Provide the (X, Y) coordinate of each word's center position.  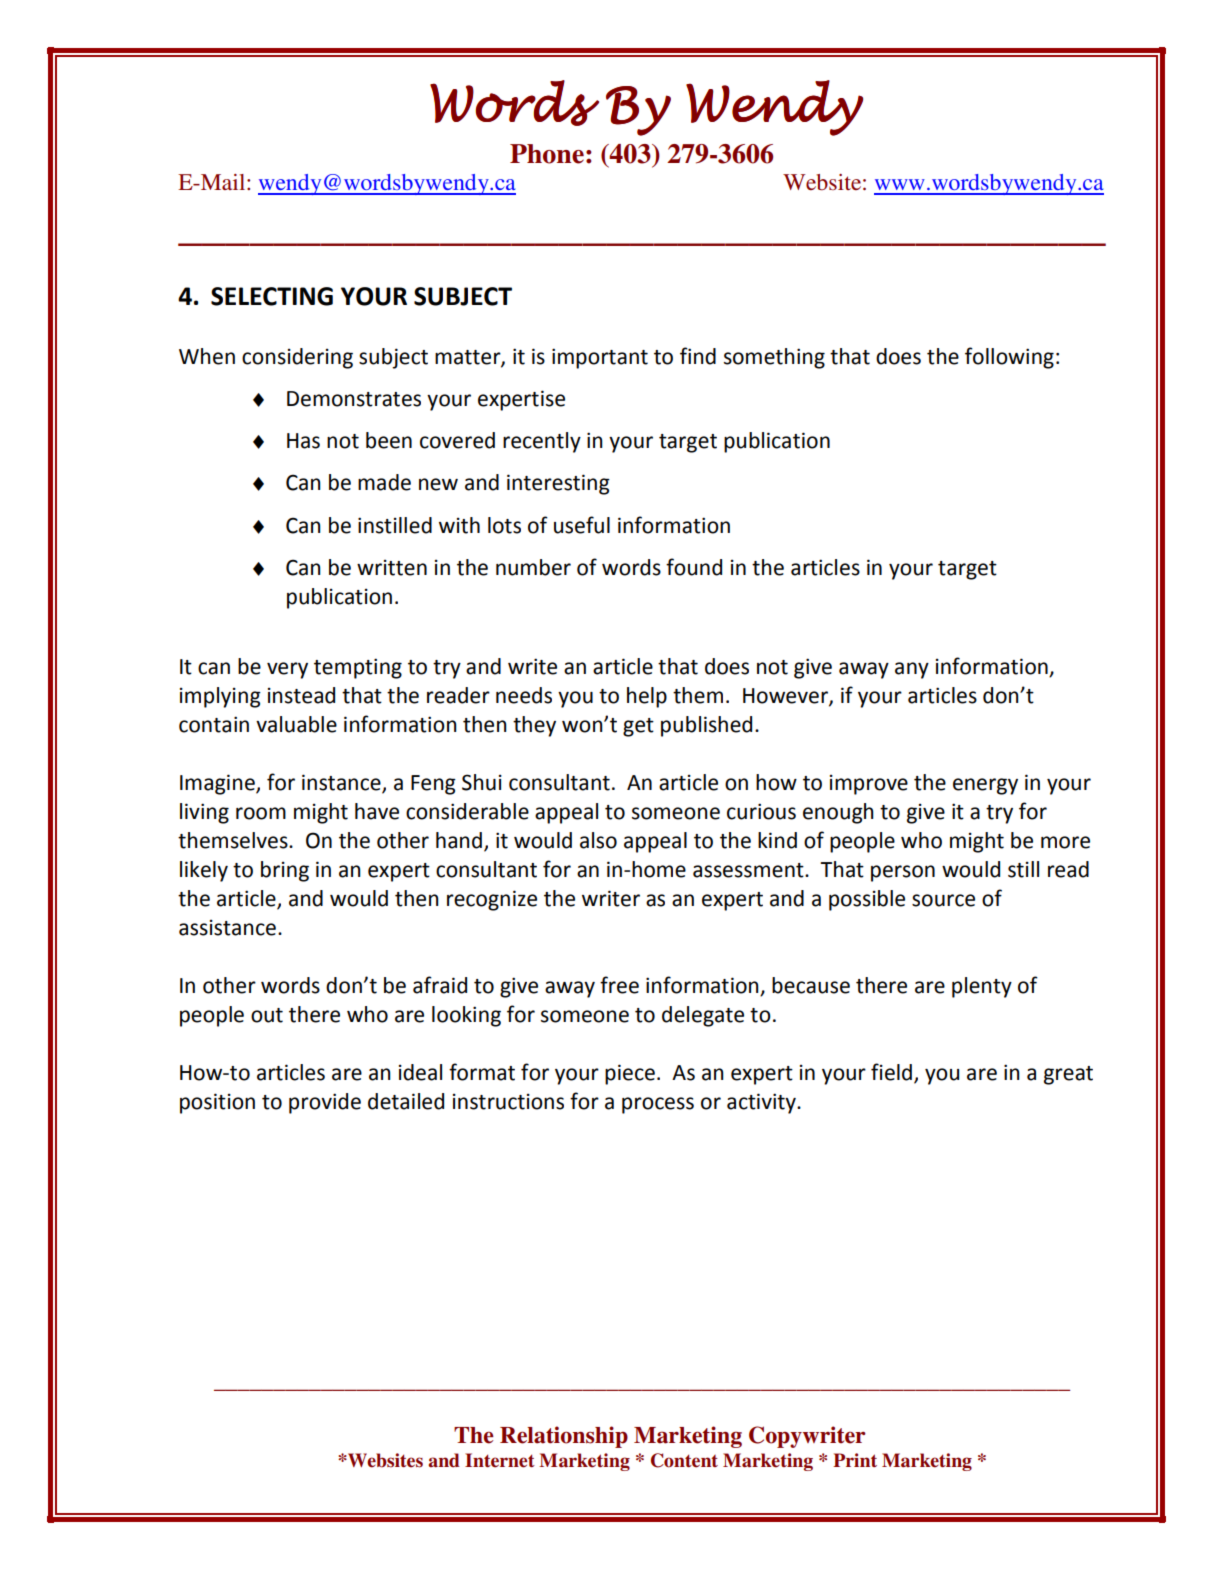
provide (325, 1103)
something (774, 358)
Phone (547, 154)
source (943, 900)
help (647, 697)
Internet (500, 1460)
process (658, 1105)
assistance (227, 928)
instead (301, 695)
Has (303, 441)
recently (542, 442)
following (1009, 358)
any (912, 670)
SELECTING (272, 296)
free (619, 985)
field (891, 1072)
